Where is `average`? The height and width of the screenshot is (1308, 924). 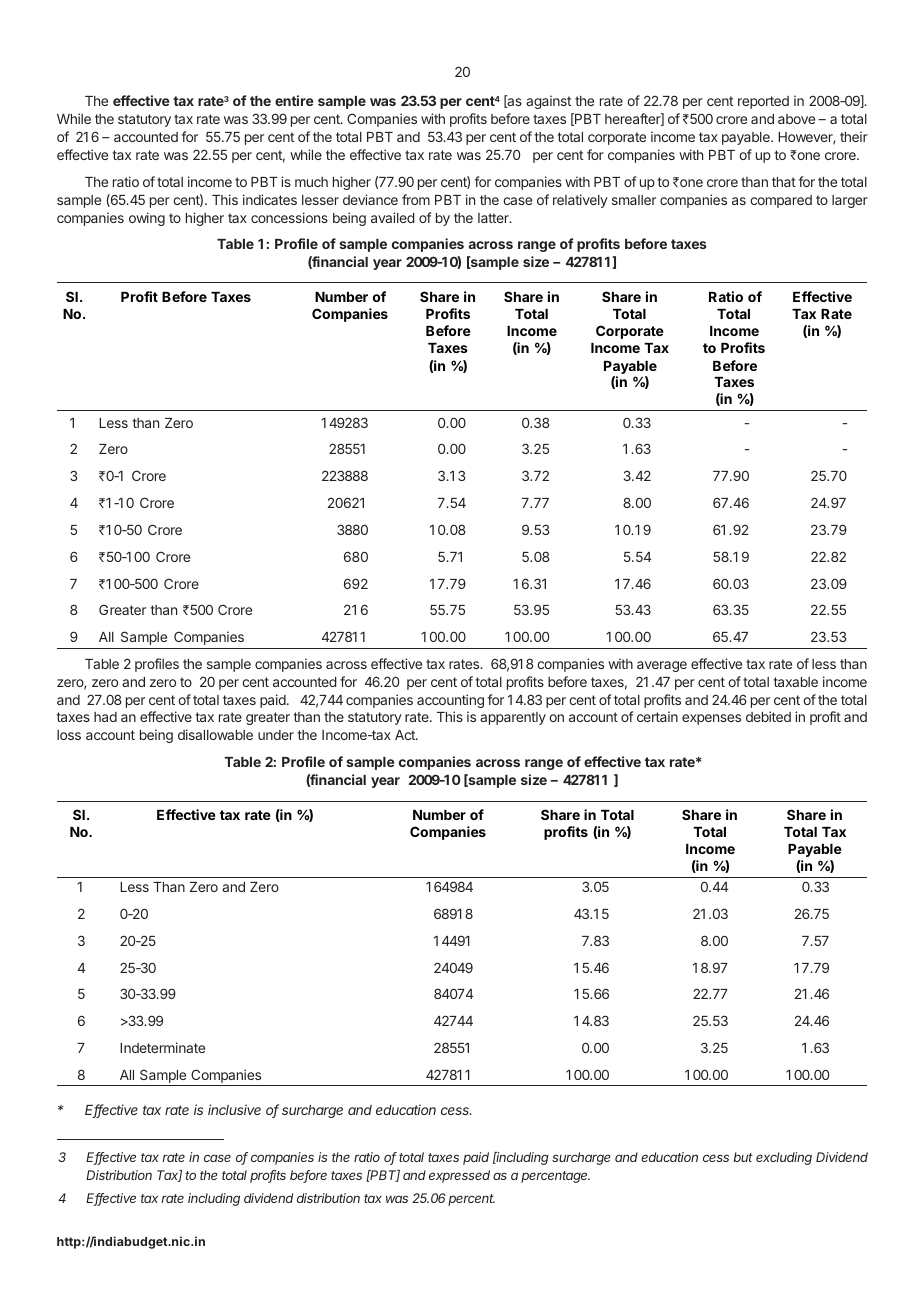 average is located at coordinates (662, 666).
